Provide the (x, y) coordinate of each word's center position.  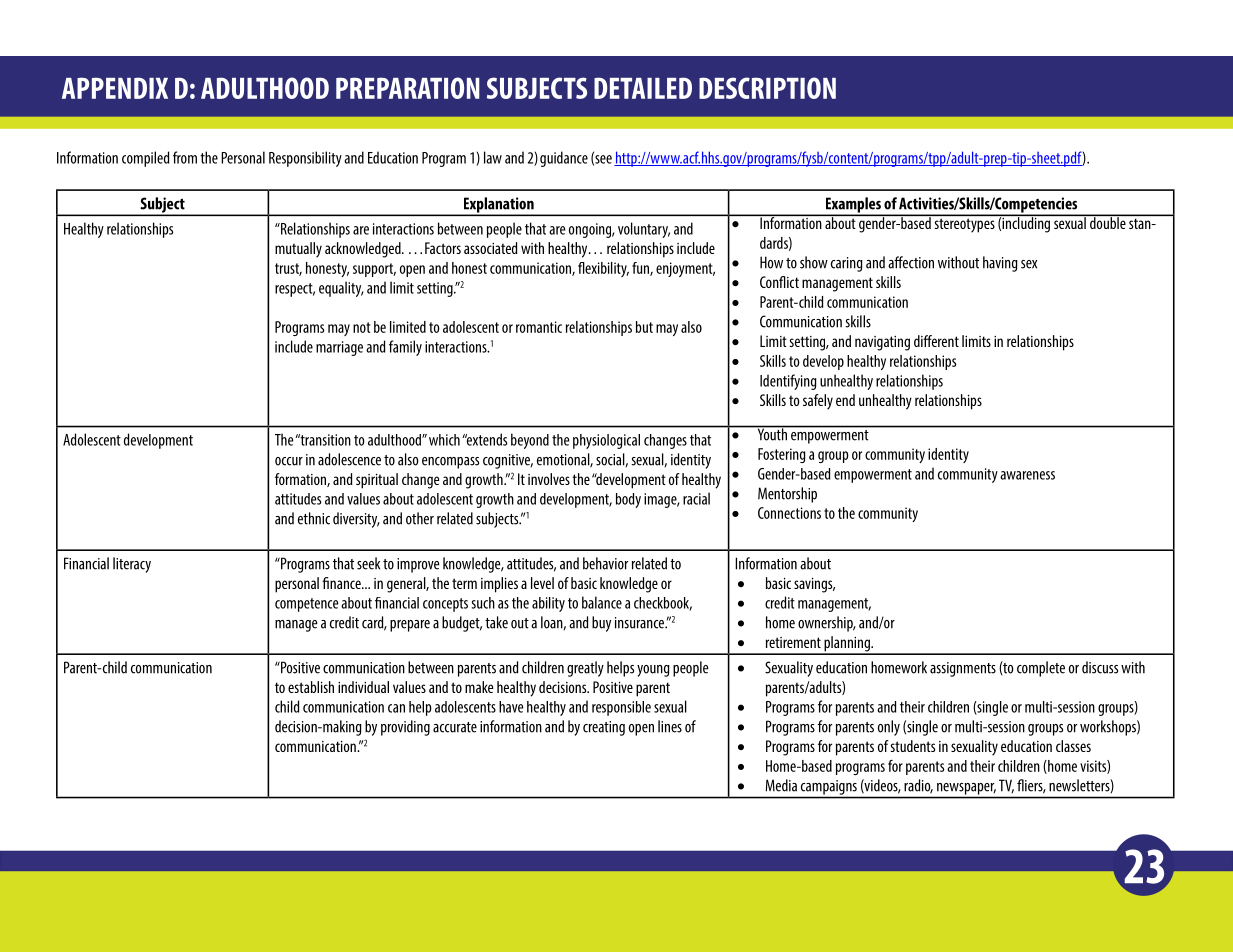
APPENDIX (115, 88)
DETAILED (643, 88)
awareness (1027, 475)
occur (289, 461)
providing (405, 728)
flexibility (603, 269)
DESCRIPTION (767, 88)
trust (288, 269)
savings (814, 585)
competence (306, 605)
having (1000, 264)
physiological (606, 441)
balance (602, 602)
